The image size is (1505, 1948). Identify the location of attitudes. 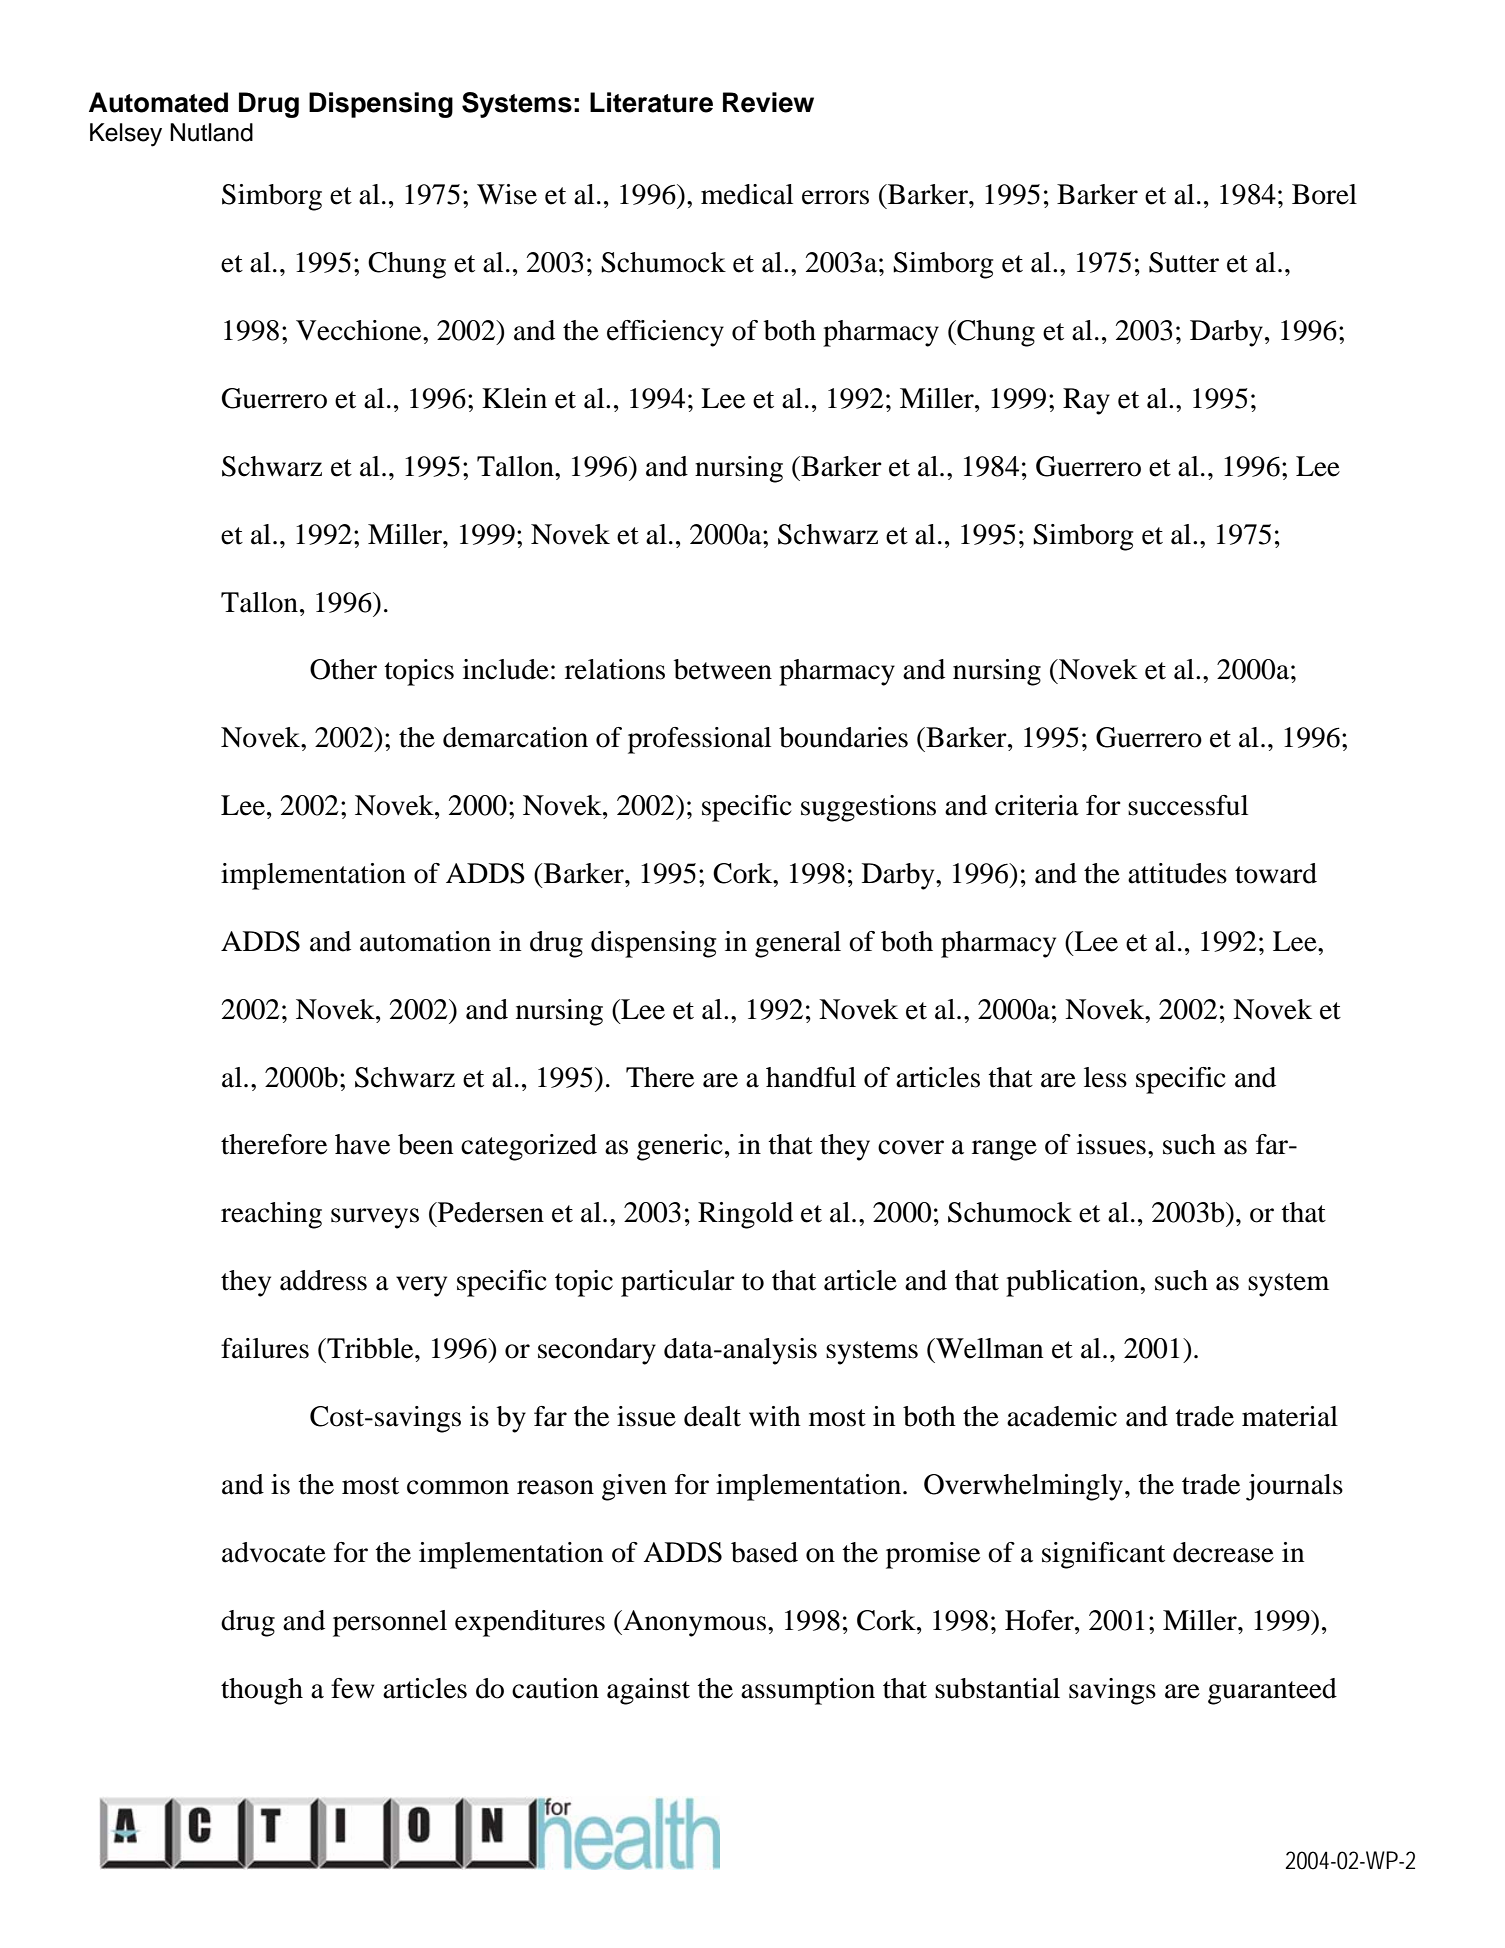
(1177, 873).
